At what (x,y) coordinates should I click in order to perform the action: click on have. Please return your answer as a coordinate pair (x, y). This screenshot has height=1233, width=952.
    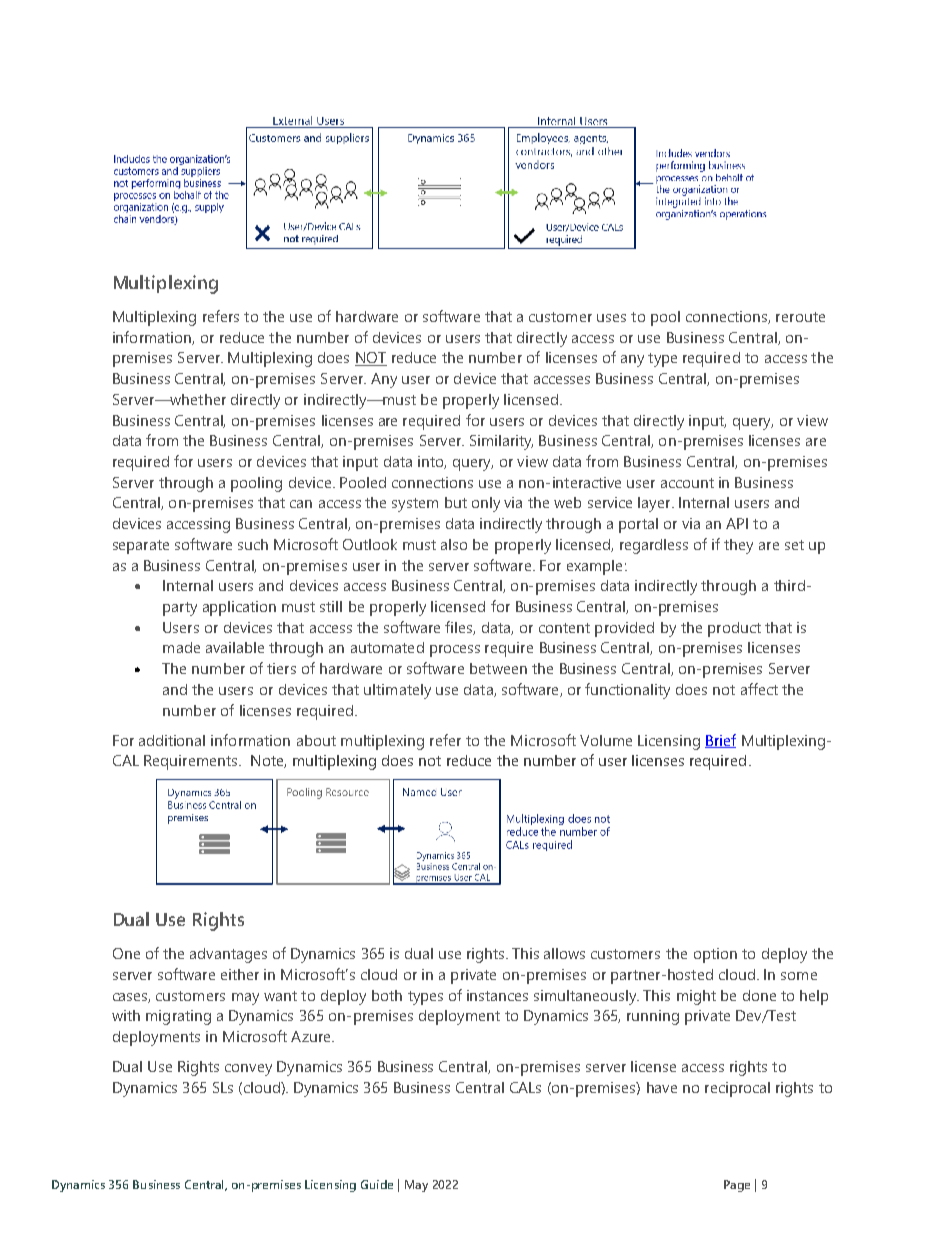
    Looking at the image, I should click on (662, 1087).
